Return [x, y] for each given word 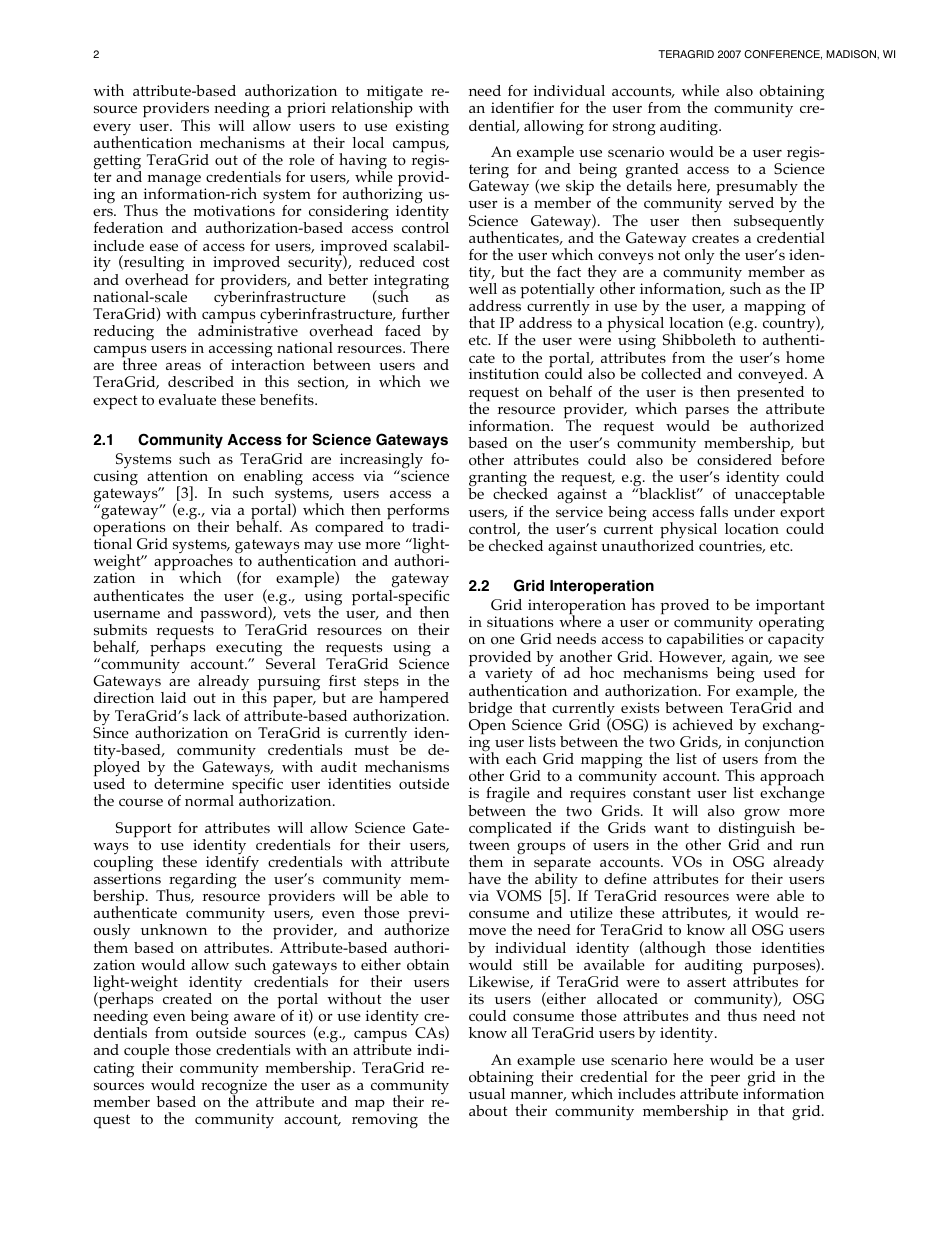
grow [762, 815]
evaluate [187, 399]
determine [189, 783]
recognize [234, 1087]
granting [497, 480]
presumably [757, 189]
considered [734, 460]
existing [422, 128]
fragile [508, 795]
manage [173, 181]
